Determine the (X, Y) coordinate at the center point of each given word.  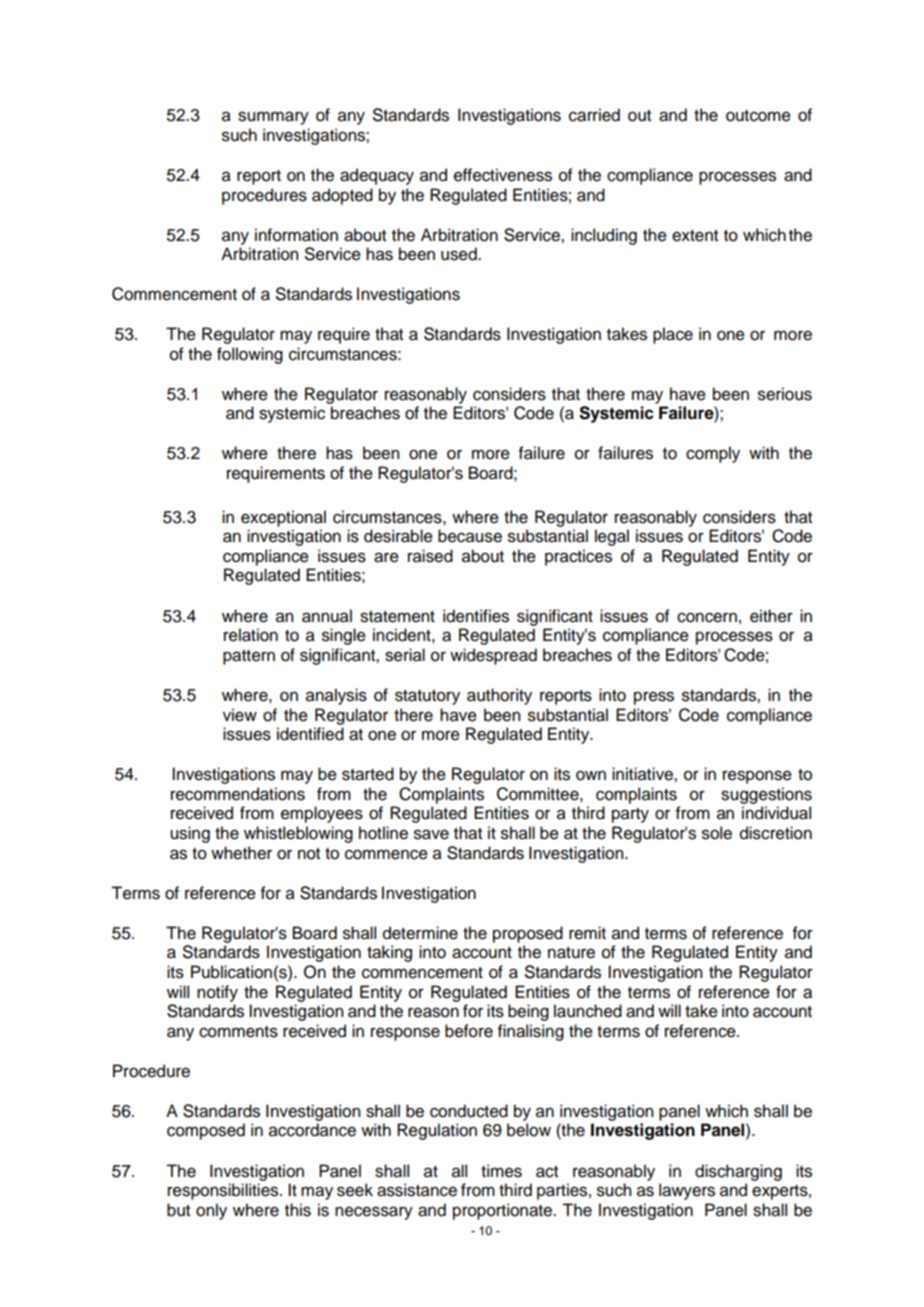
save (431, 834)
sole (717, 833)
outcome (758, 116)
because (470, 536)
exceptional (283, 518)
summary (273, 118)
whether (241, 853)
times (501, 1171)
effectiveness (503, 175)
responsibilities (224, 1191)
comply (713, 454)
